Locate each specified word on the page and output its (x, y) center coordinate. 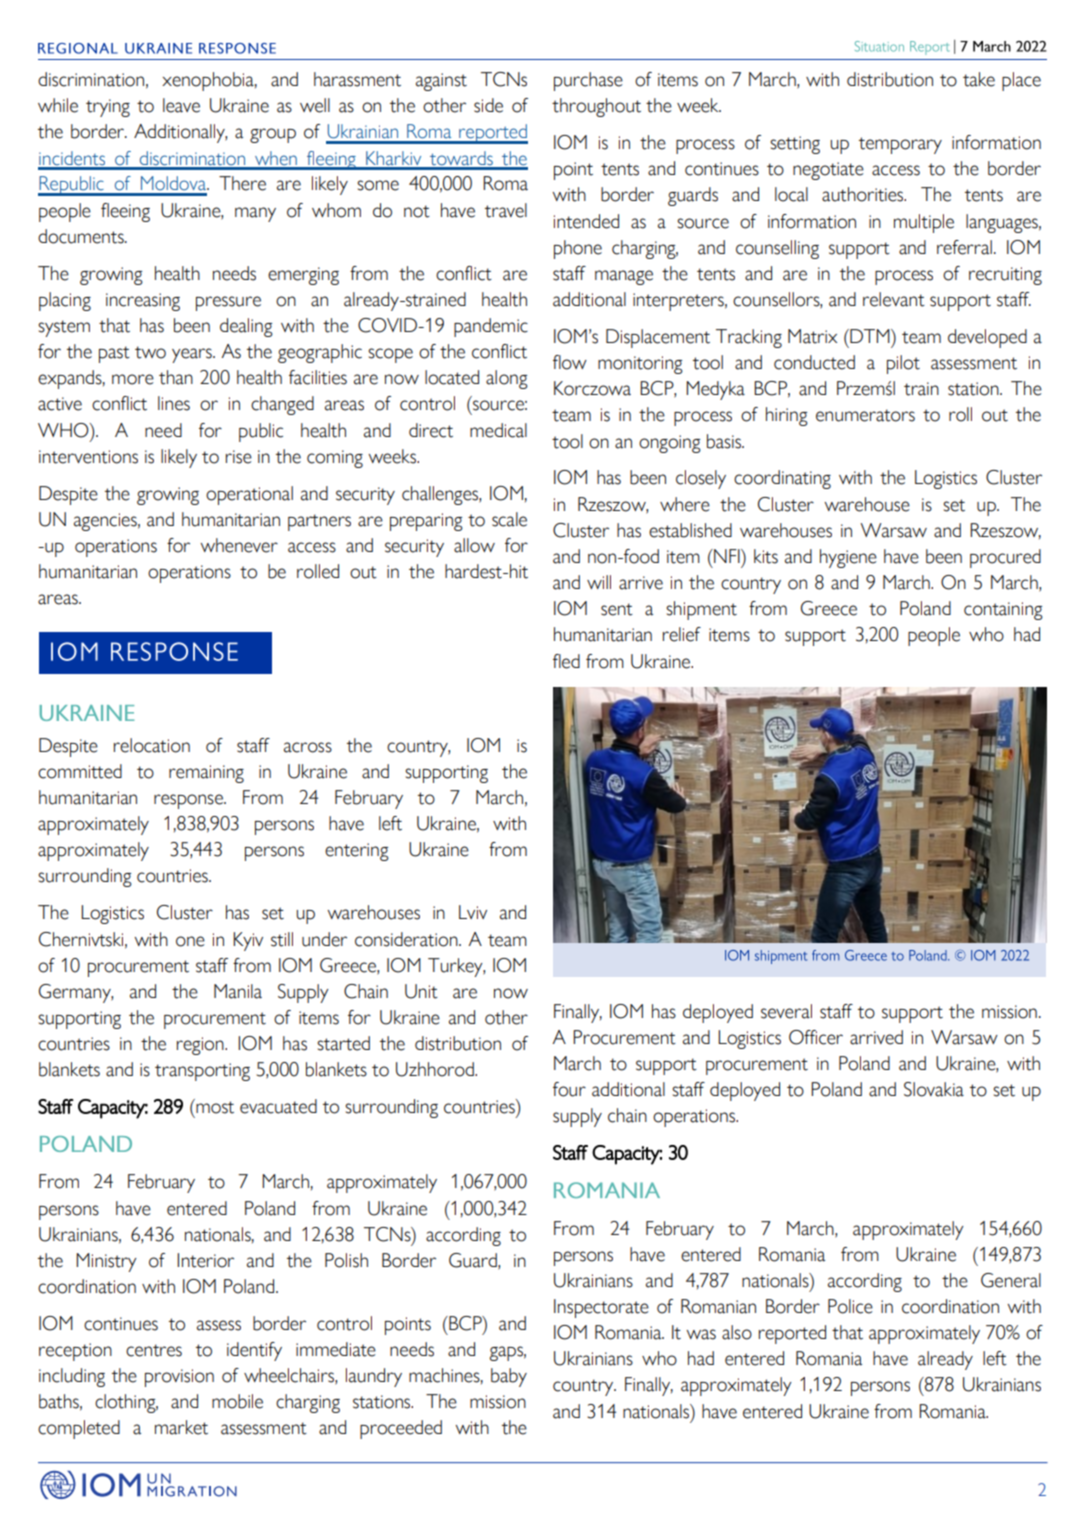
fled (566, 661)
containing (1003, 611)
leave (181, 105)
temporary (900, 145)
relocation (152, 745)
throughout (596, 107)
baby (509, 1377)
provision (179, 1378)
